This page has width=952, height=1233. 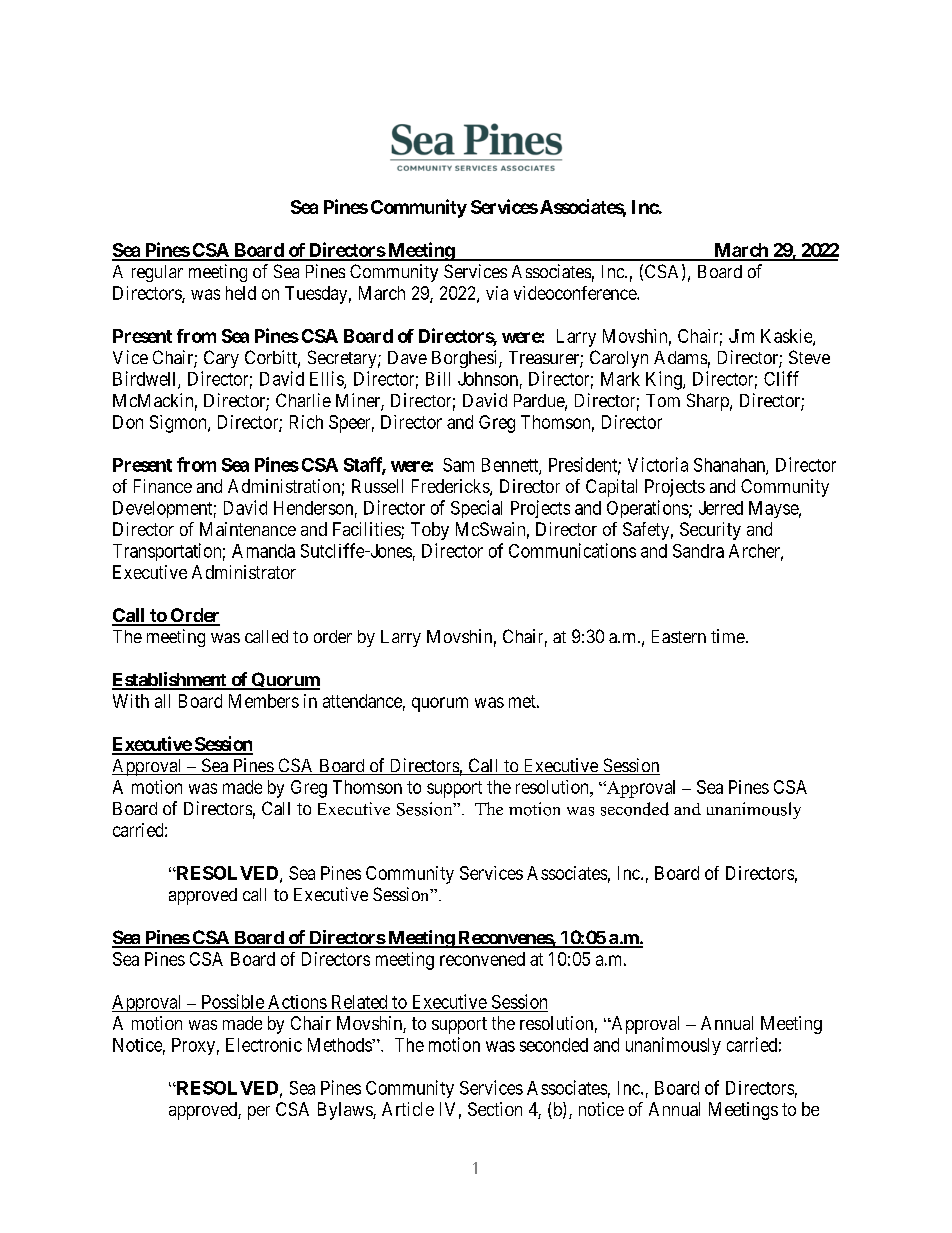 What do you see at coordinates (741, 336) in the page?
I see `Jim` at bounding box center [741, 336].
